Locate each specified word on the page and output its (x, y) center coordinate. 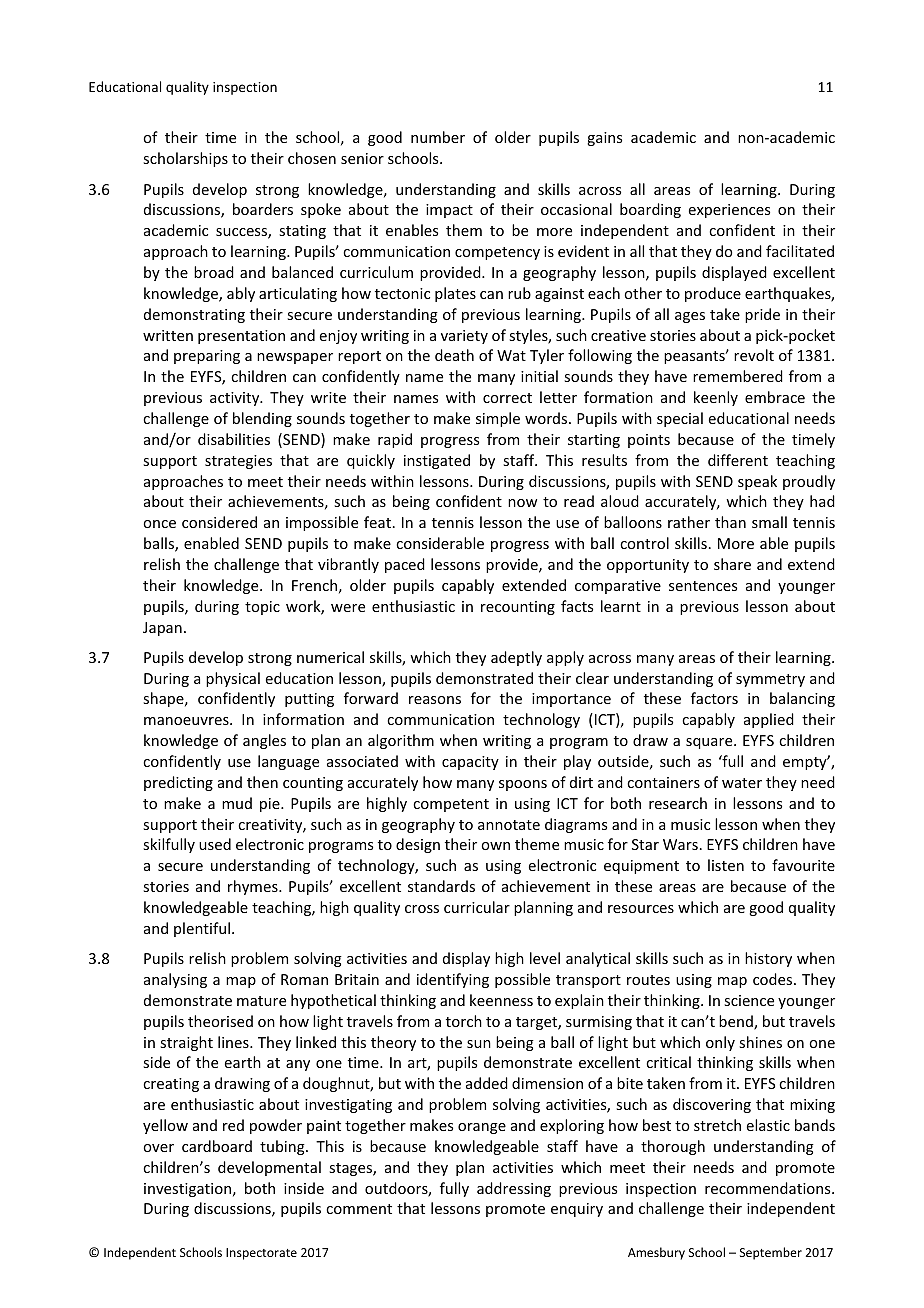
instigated (437, 461)
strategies (238, 462)
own (495, 846)
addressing (514, 1189)
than (730, 522)
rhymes (254, 887)
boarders (263, 209)
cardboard (217, 1146)
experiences (729, 211)
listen (726, 865)
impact (449, 211)
